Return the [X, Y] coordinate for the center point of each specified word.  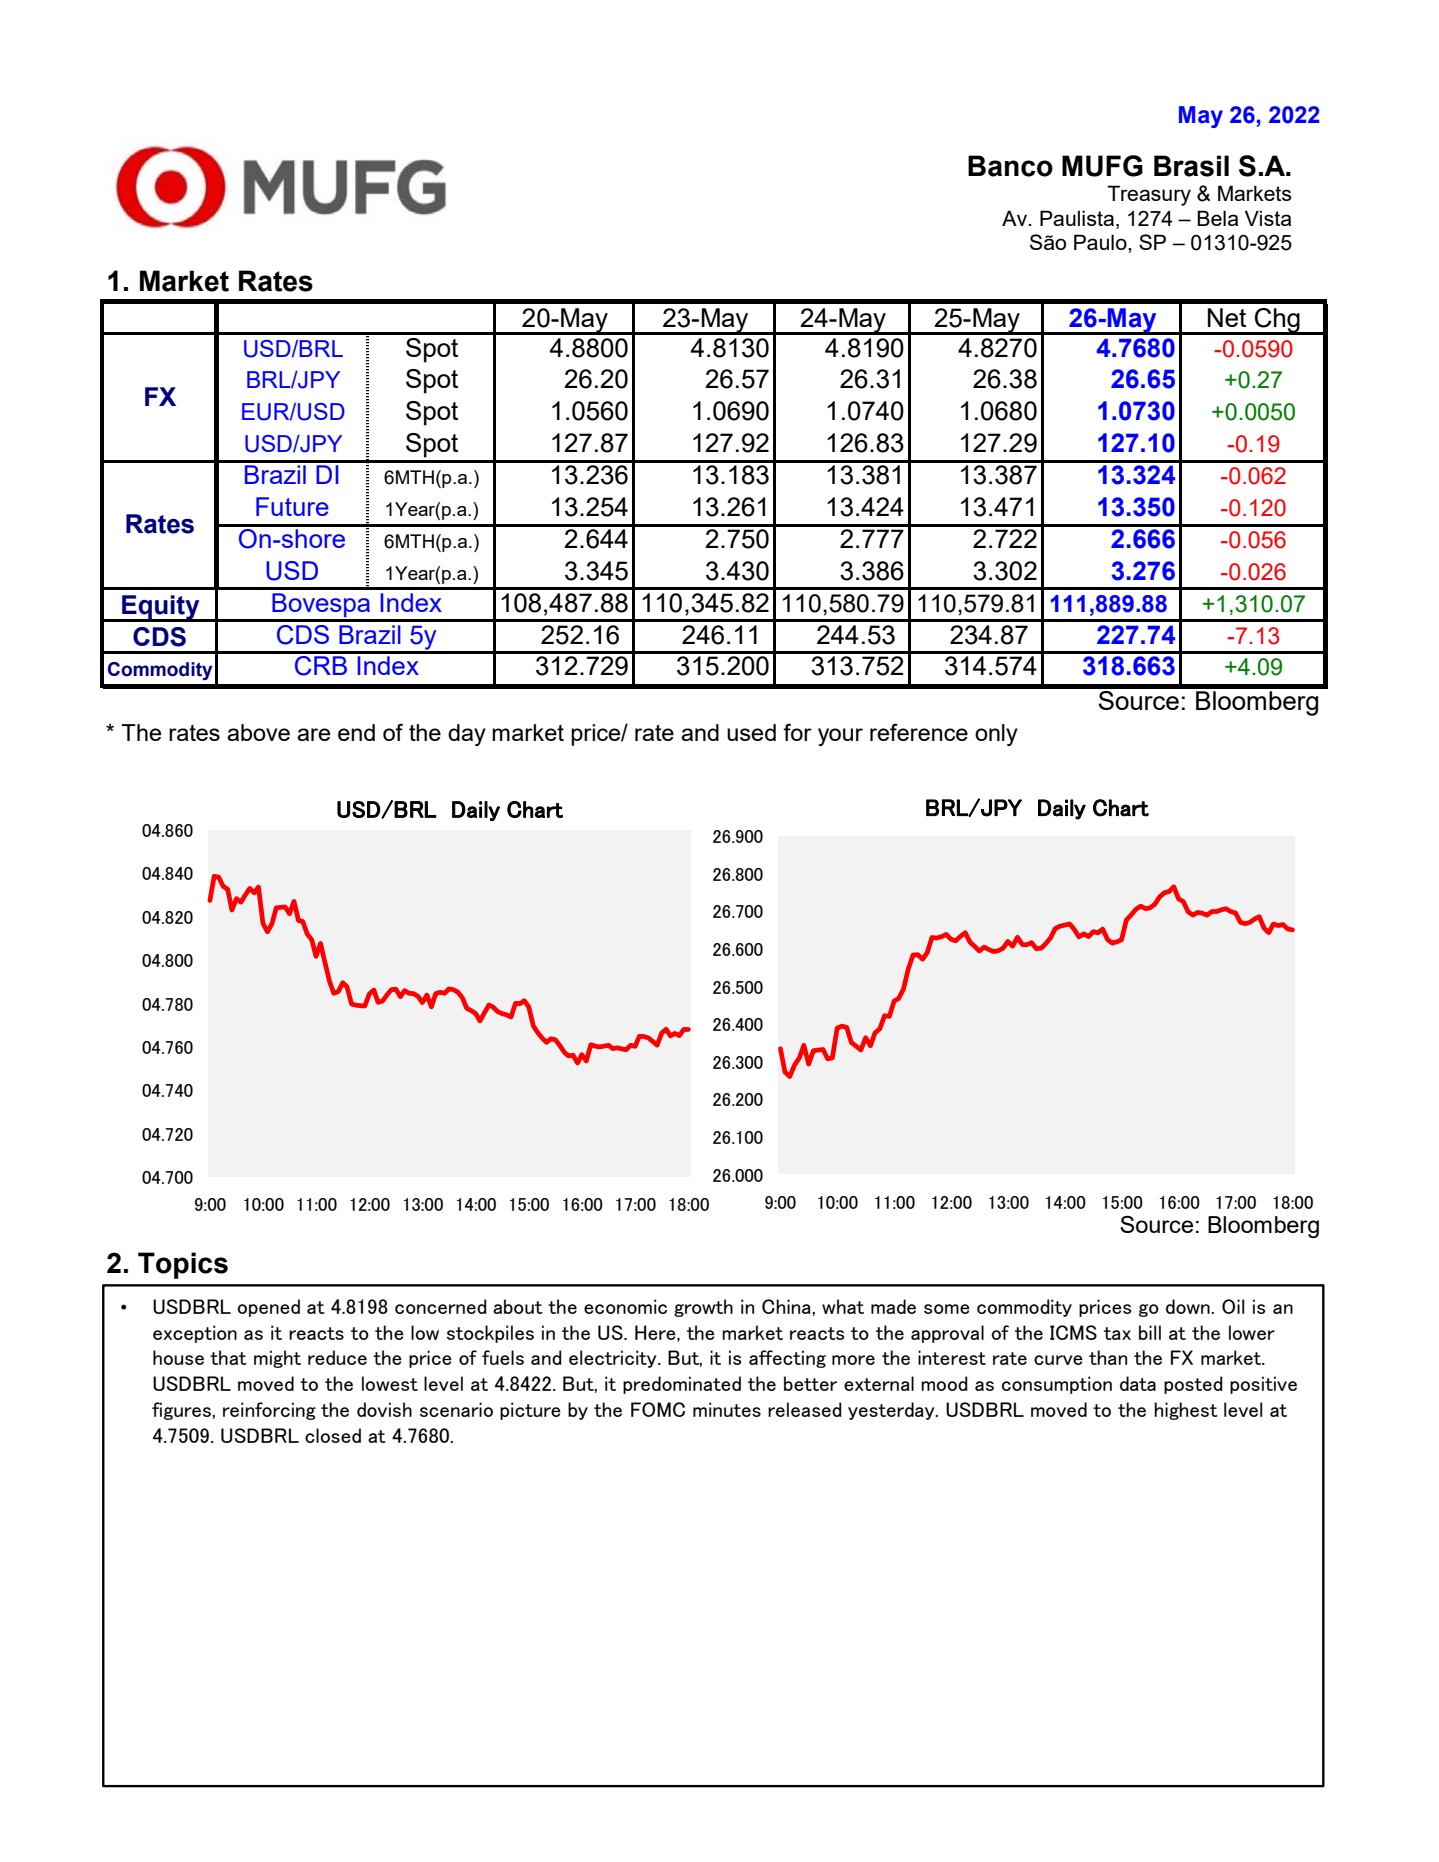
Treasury [1149, 195]
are [313, 734]
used [751, 732]
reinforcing [269, 1411]
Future [292, 506]
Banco [1010, 166]
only [996, 735]
